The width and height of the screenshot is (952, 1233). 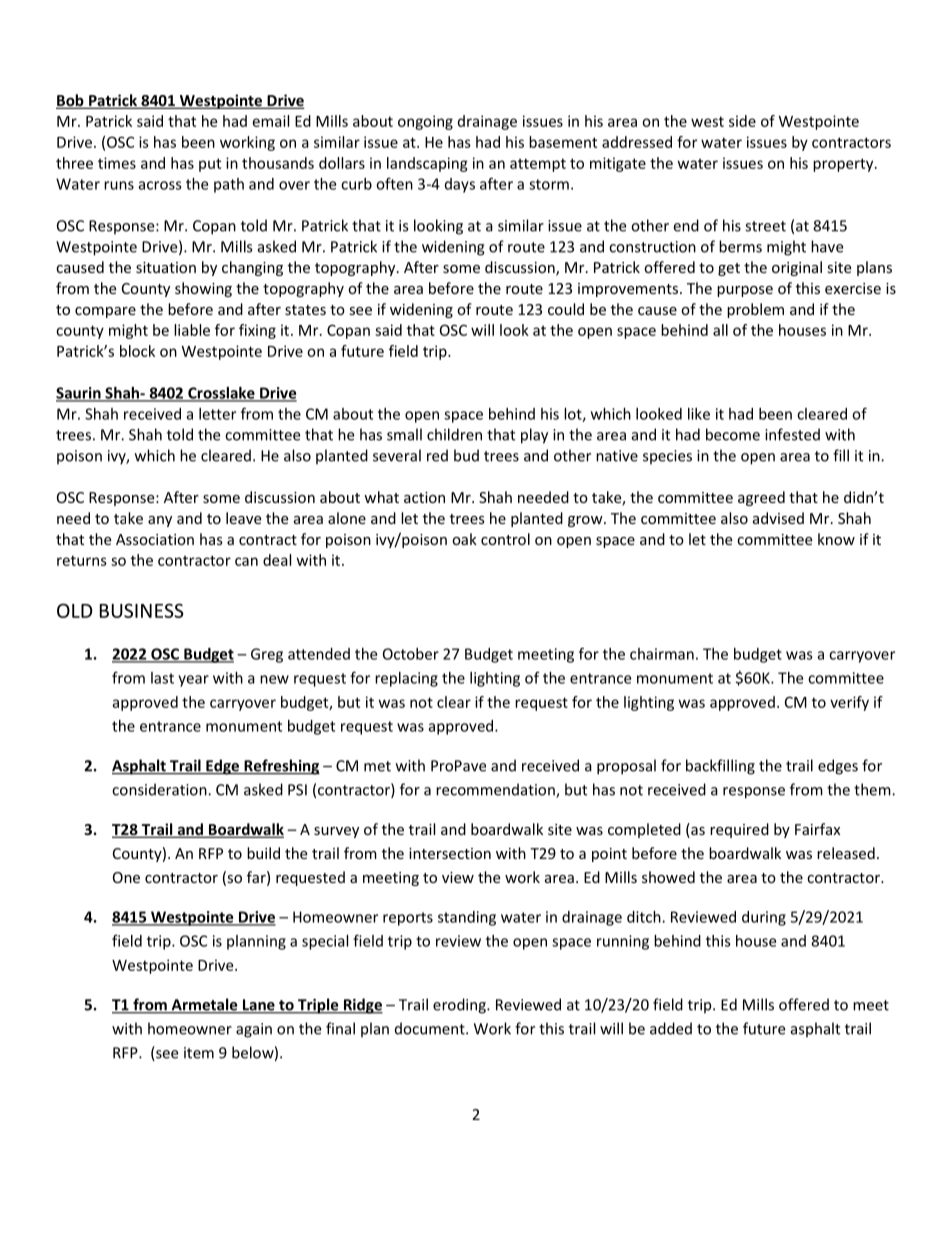 I want to click on property, so click(x=844, y=165).
